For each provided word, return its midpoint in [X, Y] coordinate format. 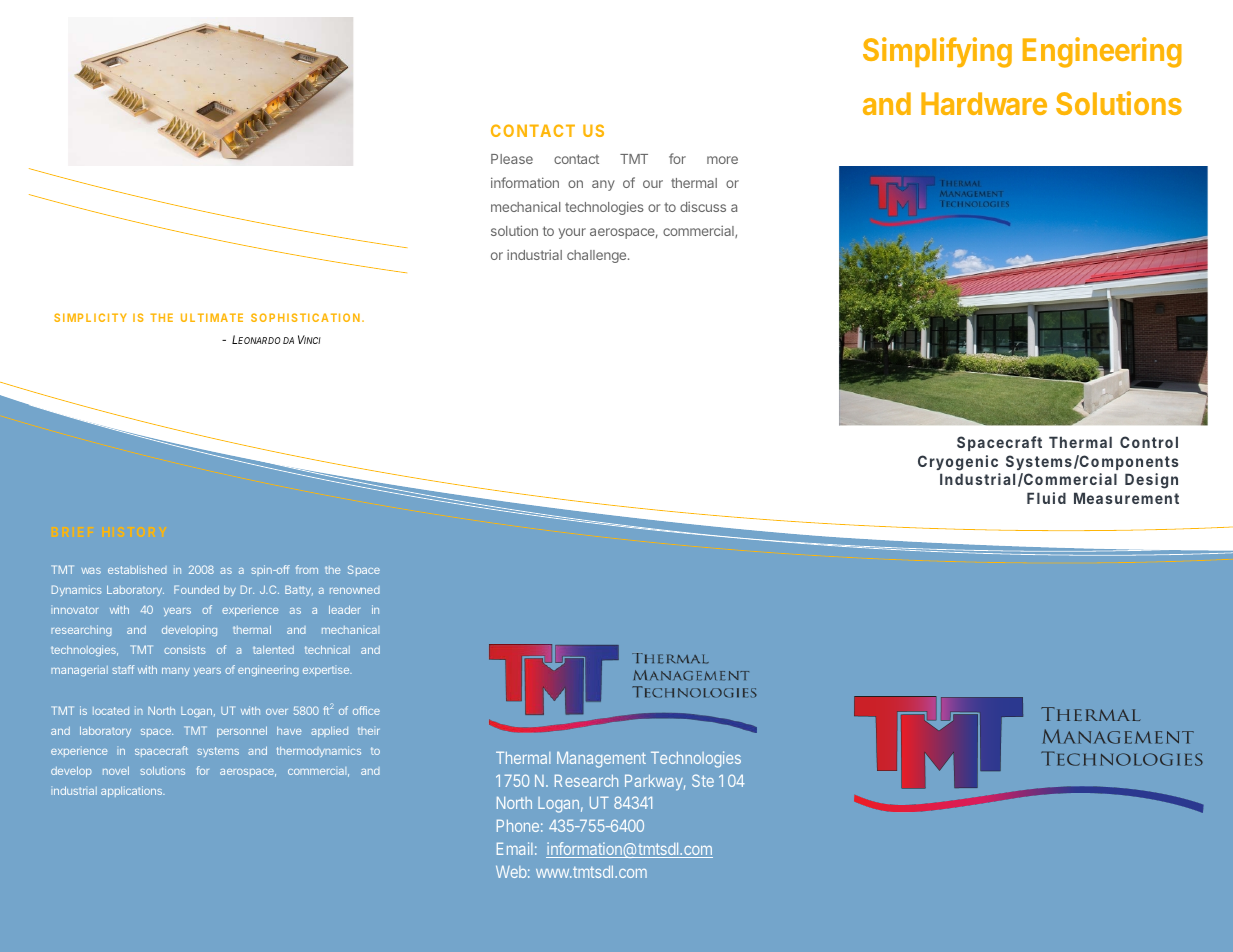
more [722, 160]
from [307, 569]
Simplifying [937, 52]
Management [601, 760]
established [137, 569]
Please [512, 159]
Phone [518, 826]
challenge [598, 256]
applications [132, 791]
